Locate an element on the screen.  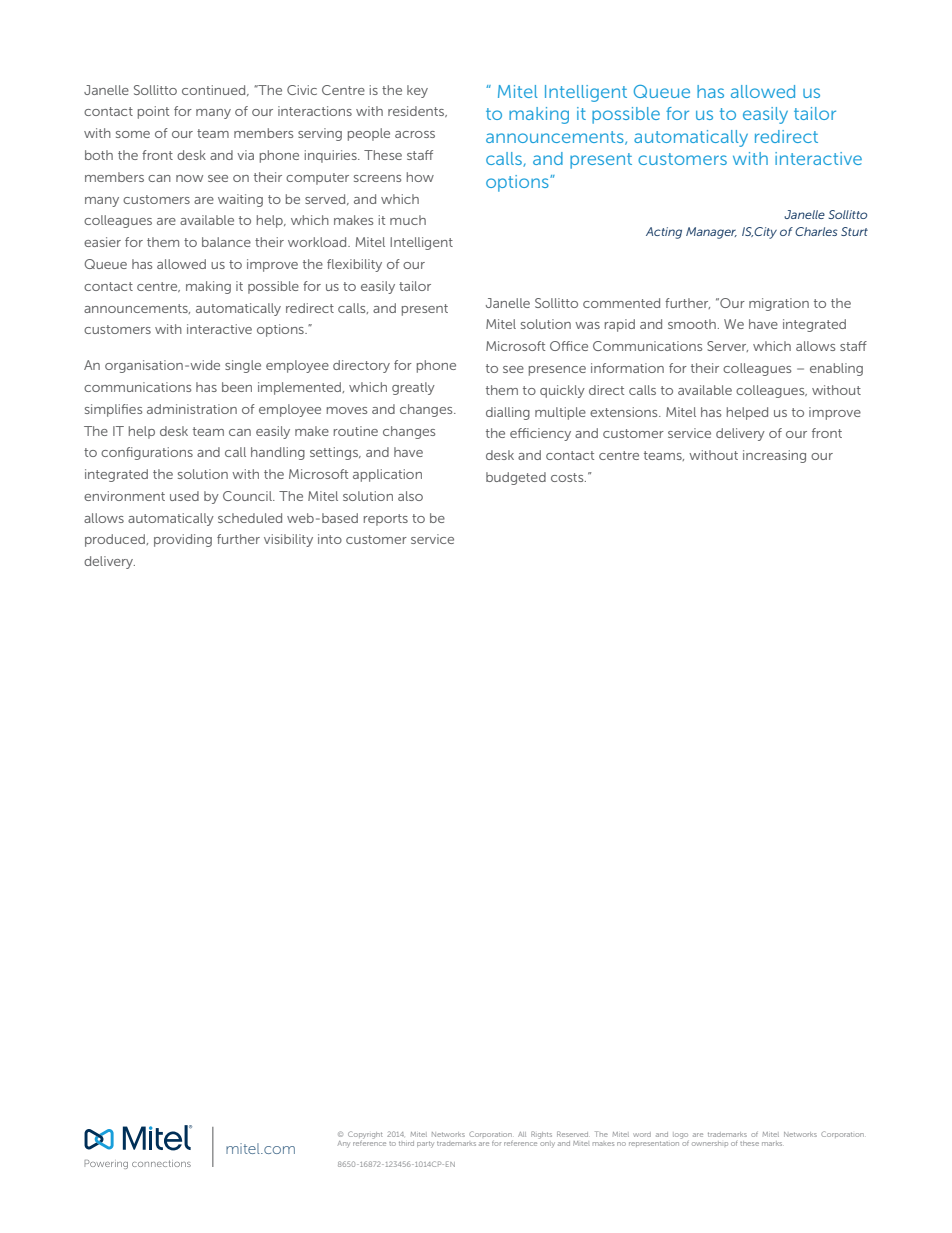
point is located at coordinates (153, 112).
